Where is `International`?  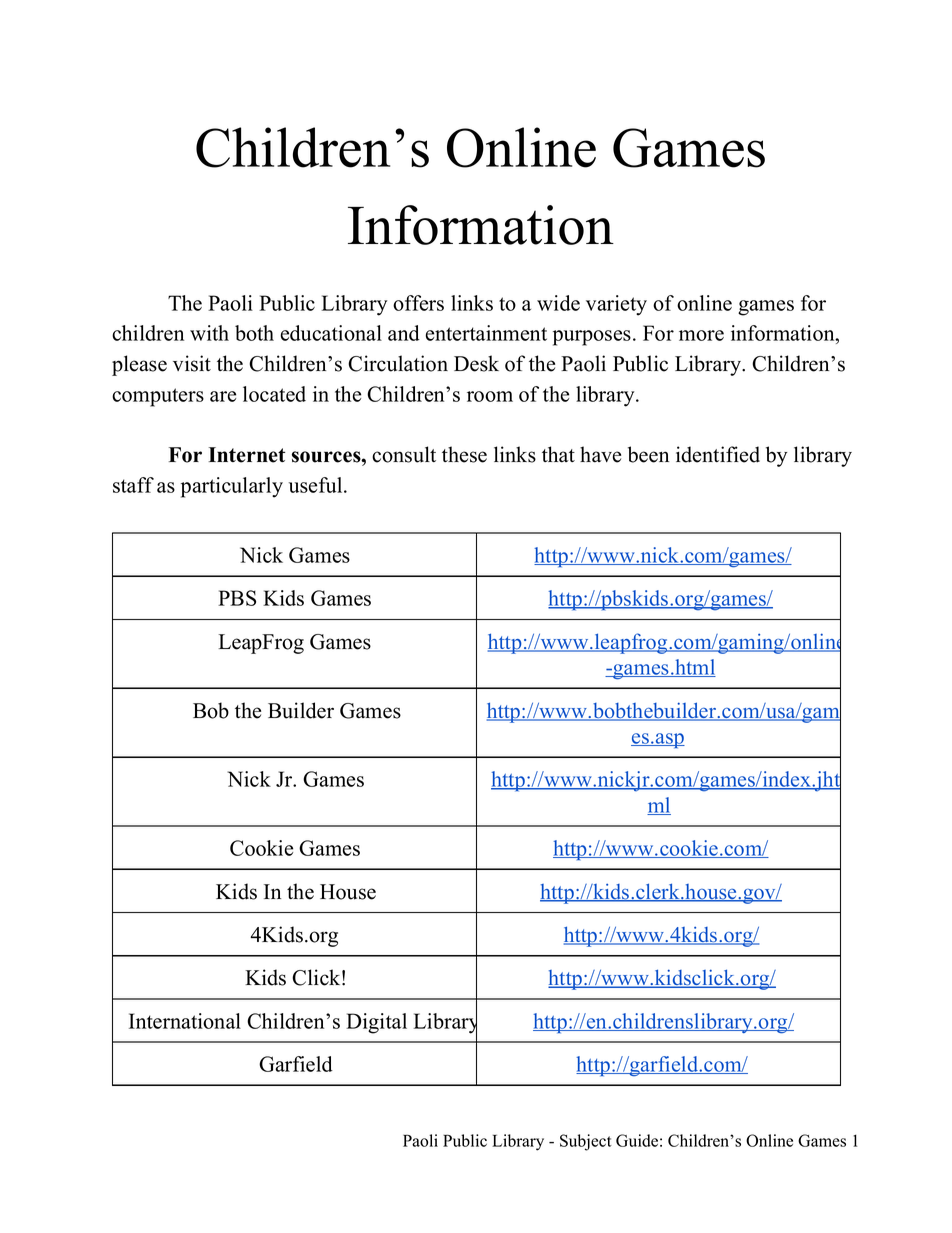 International is located at coordinates (185, 1021).
